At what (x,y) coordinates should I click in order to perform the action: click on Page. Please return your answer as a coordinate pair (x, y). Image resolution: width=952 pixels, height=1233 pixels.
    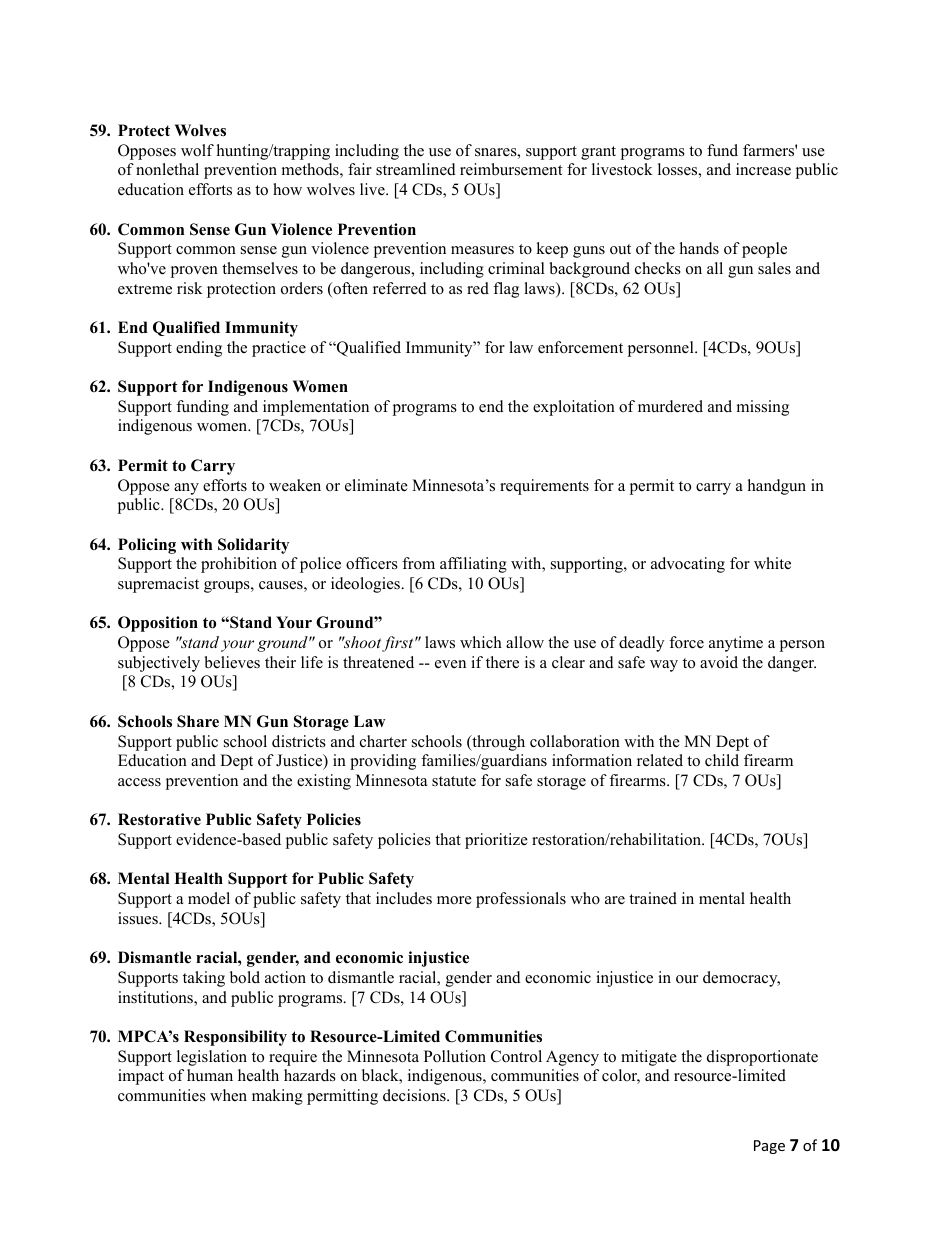
    Looking at the image, I should click on (769, 1147).
